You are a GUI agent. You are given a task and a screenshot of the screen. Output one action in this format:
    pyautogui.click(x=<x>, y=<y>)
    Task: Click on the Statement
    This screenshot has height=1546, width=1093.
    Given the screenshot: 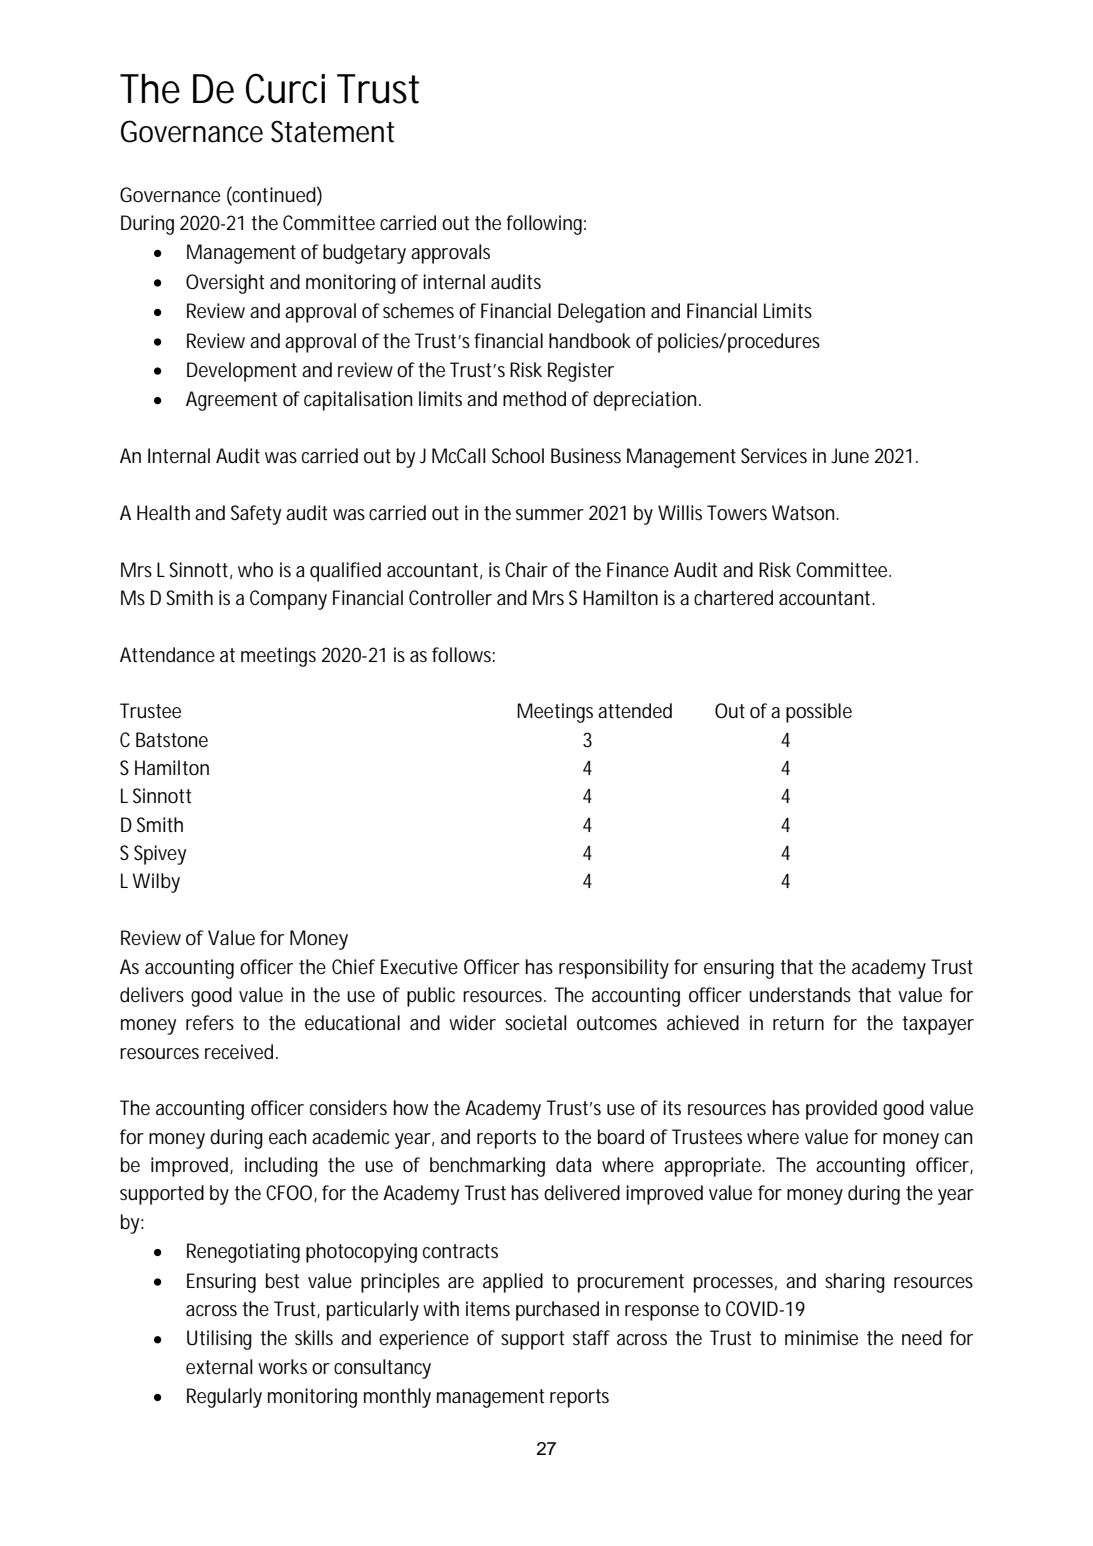 What is the action you would take?
    pyautogui.click(x=332, y=131)
